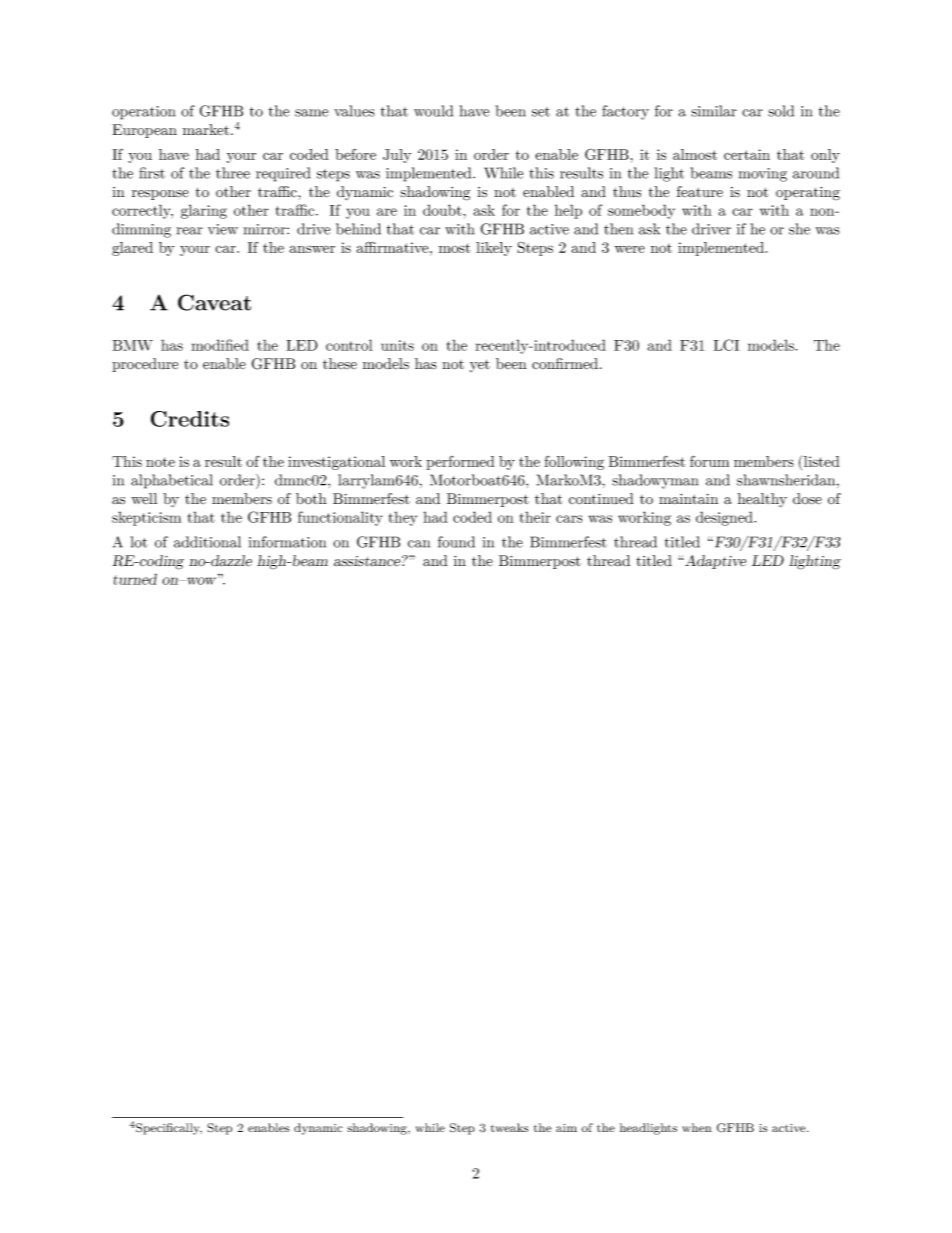 This screenshot has height=1233, width=952. Describe the element at coordinates (456, 542) in the screenshot. I see `found` at that location.
